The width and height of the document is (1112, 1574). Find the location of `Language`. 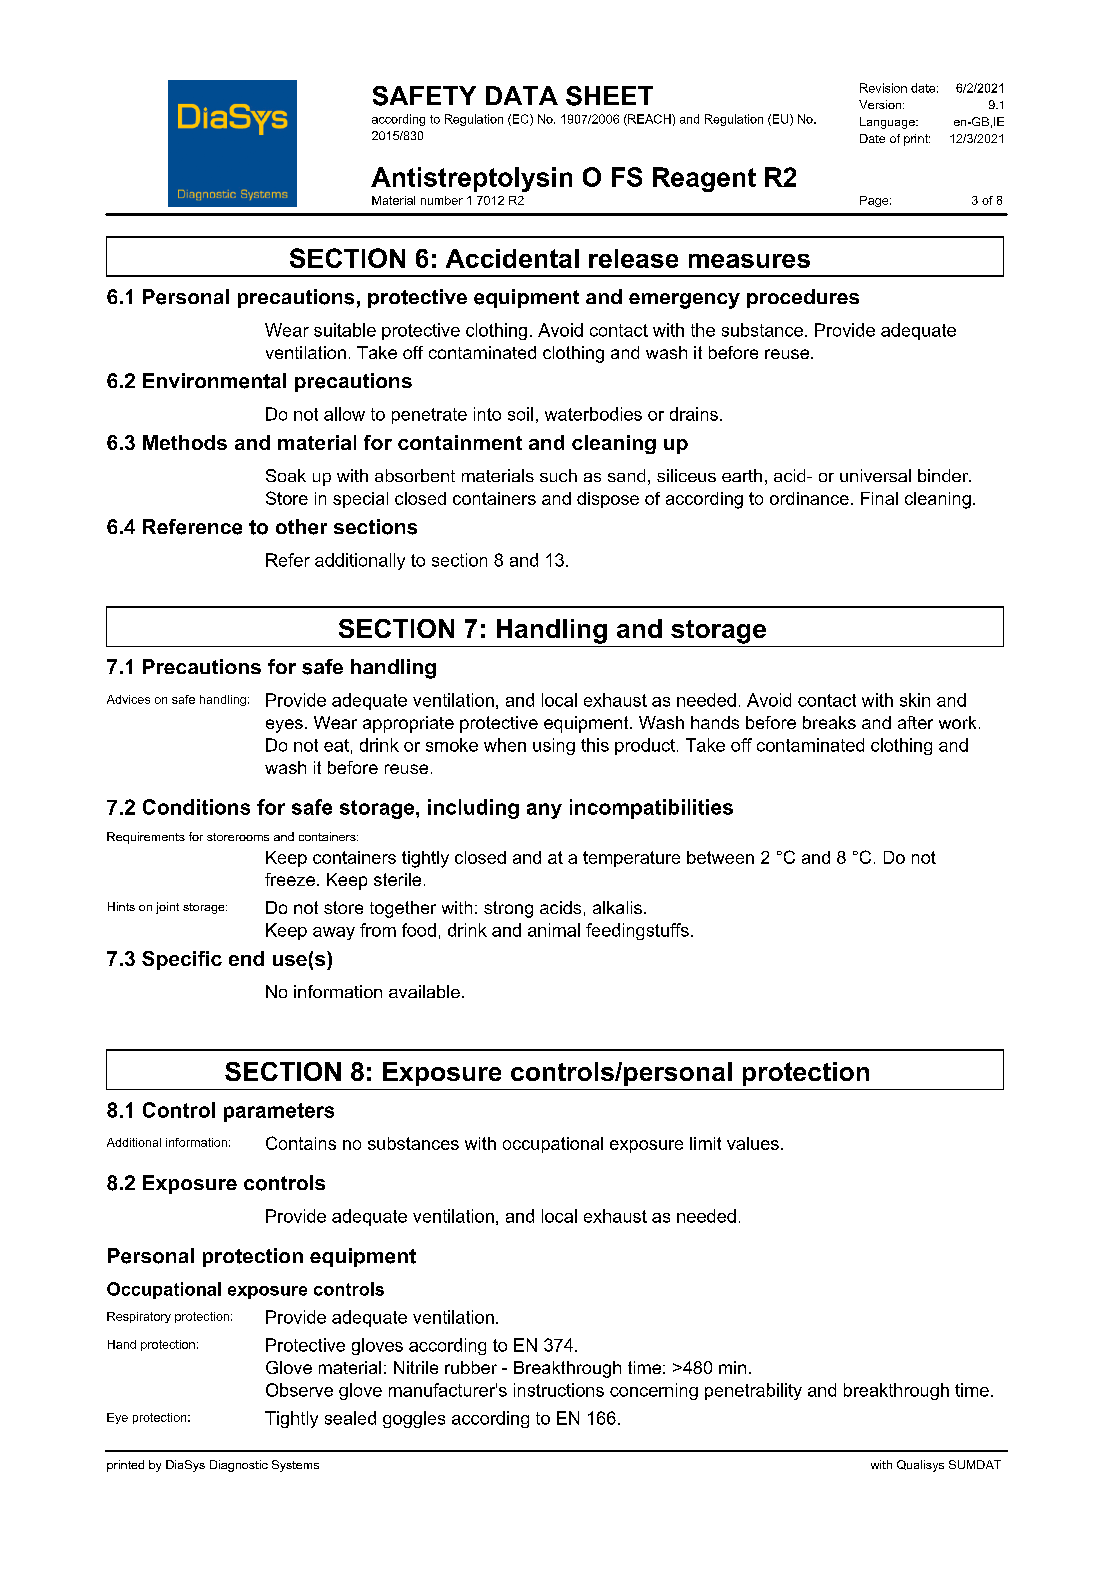

Language is located at coordinates (888, 123).
